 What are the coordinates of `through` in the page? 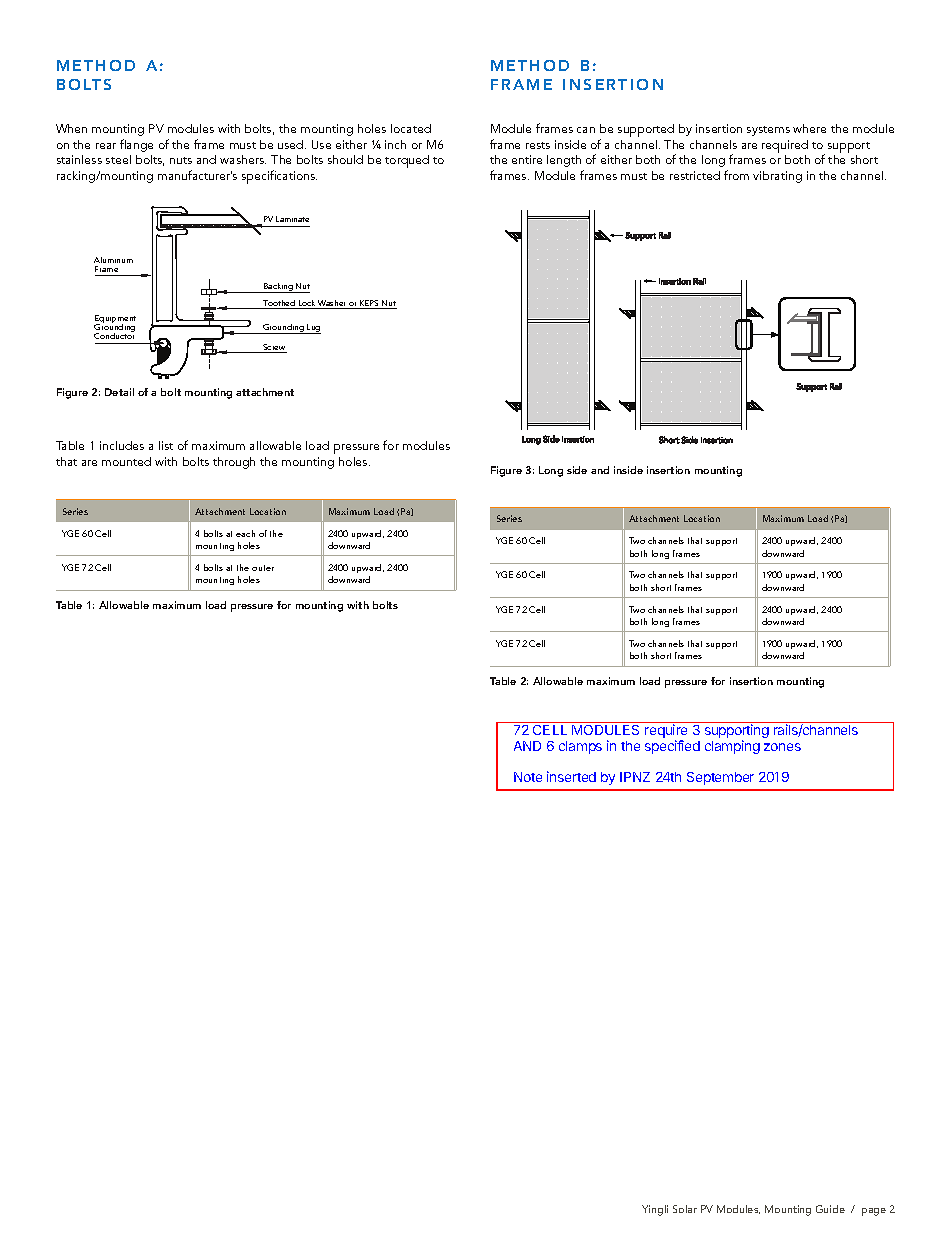 It's located at (234, 463).
